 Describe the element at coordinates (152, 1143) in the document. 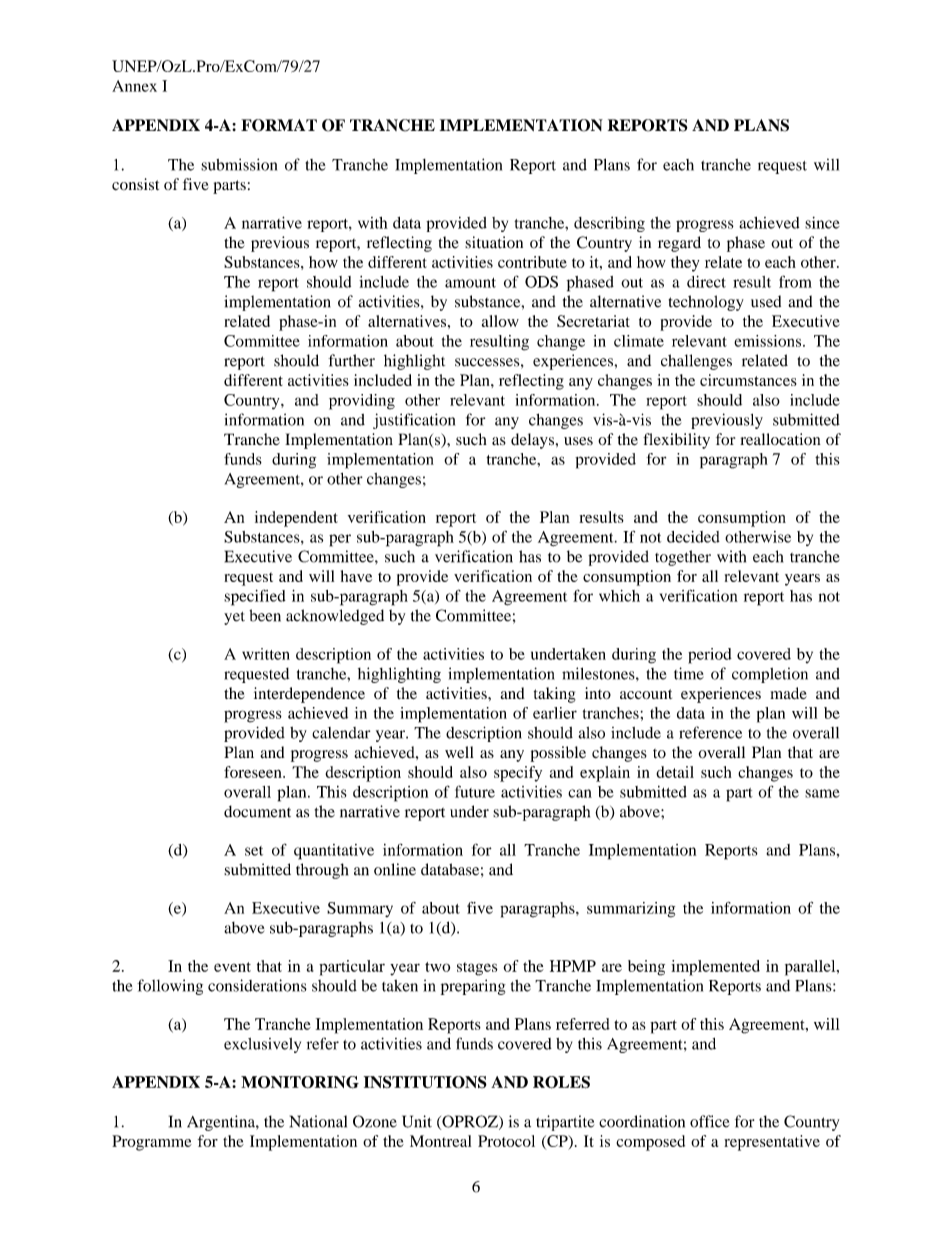

I see `Programme` at that location.
